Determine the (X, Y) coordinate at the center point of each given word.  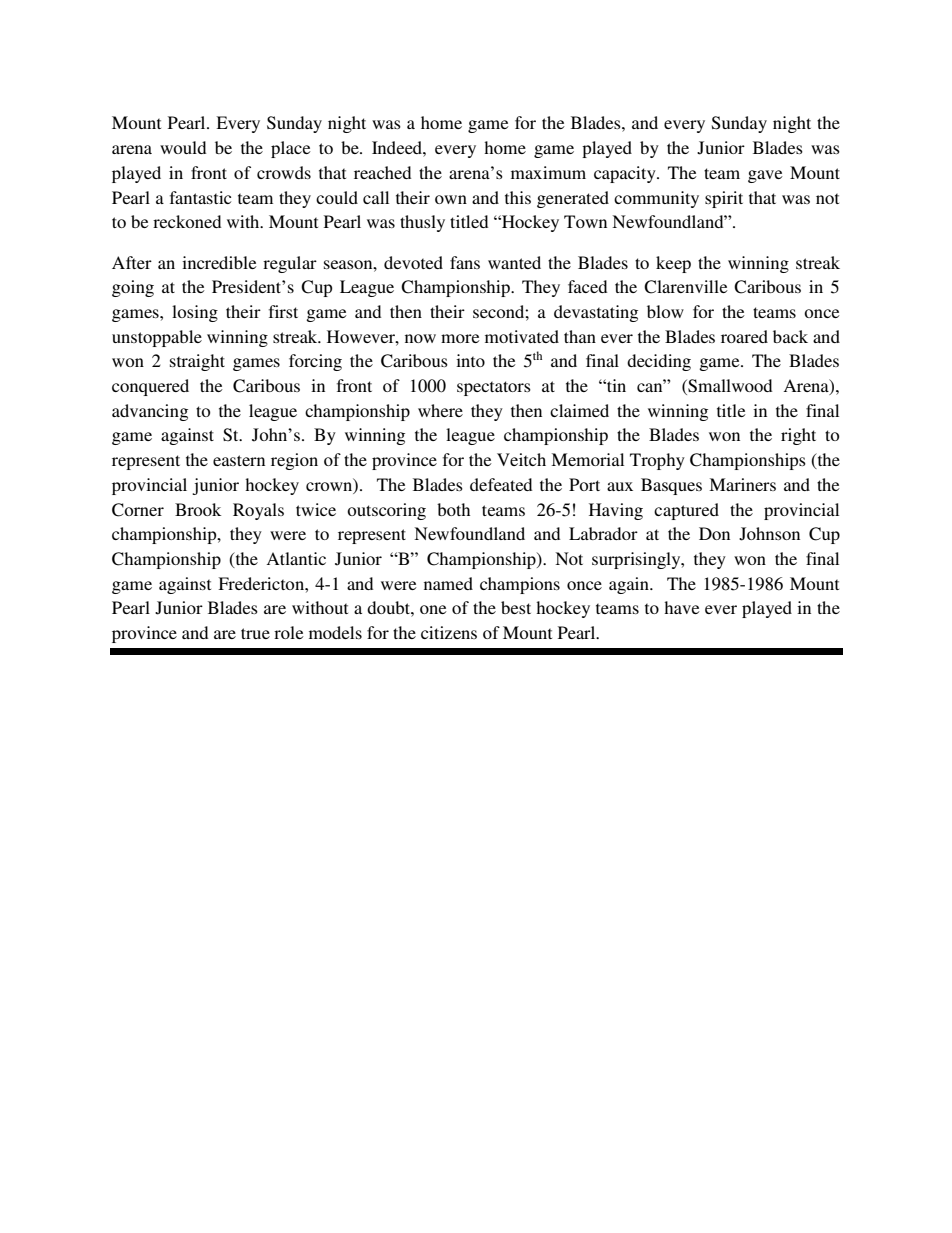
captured (686, 511)
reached (382, 172)
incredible (219, 262)
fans (465, 262)
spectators (494, 388)
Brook (198, 509)
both (453, 509)
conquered (150, 387)
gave (765, 176)
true (255, 633)
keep (673, 264)
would (183, 147)
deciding (659, 362)
